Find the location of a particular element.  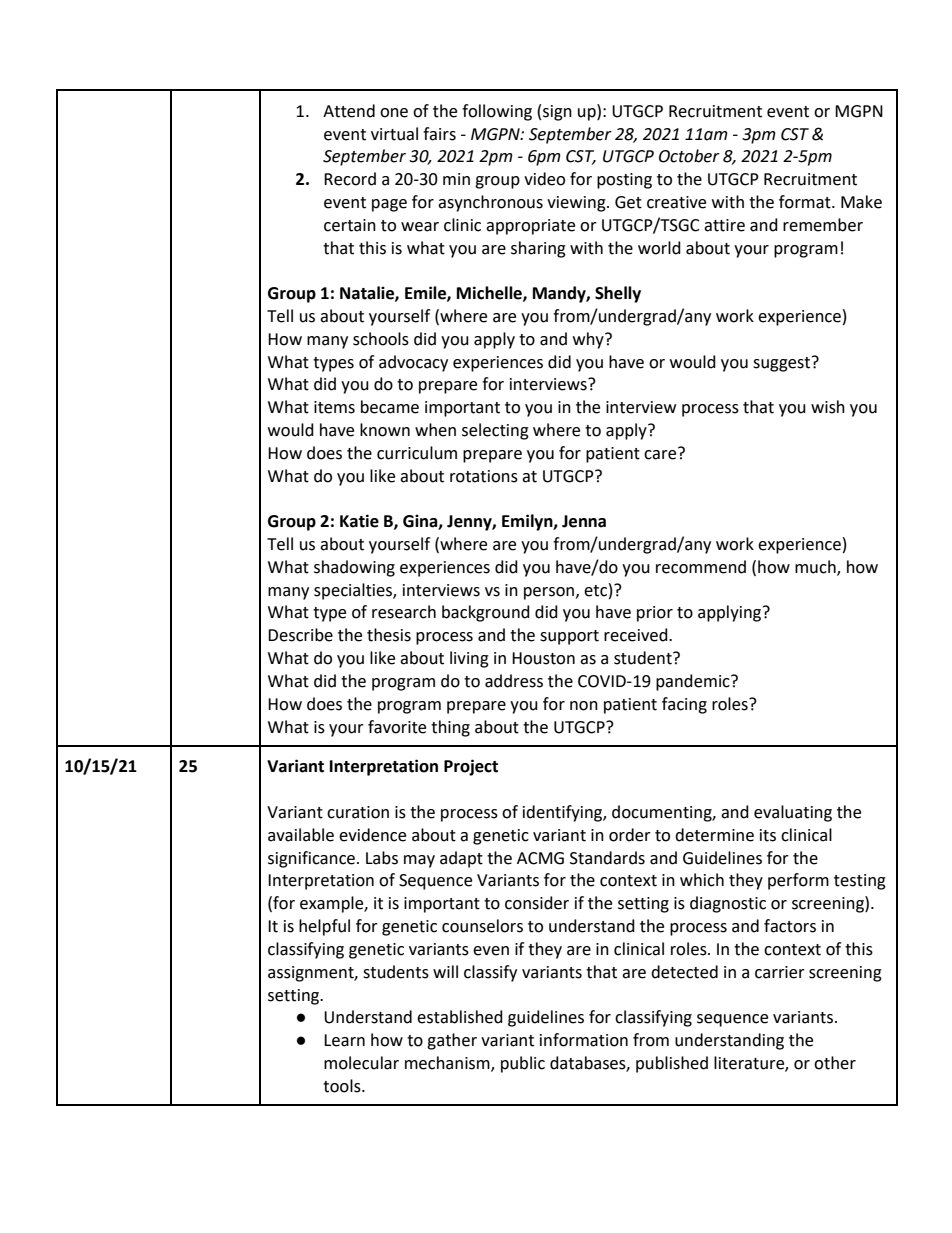

Make is located at coordinates (861, 202).
